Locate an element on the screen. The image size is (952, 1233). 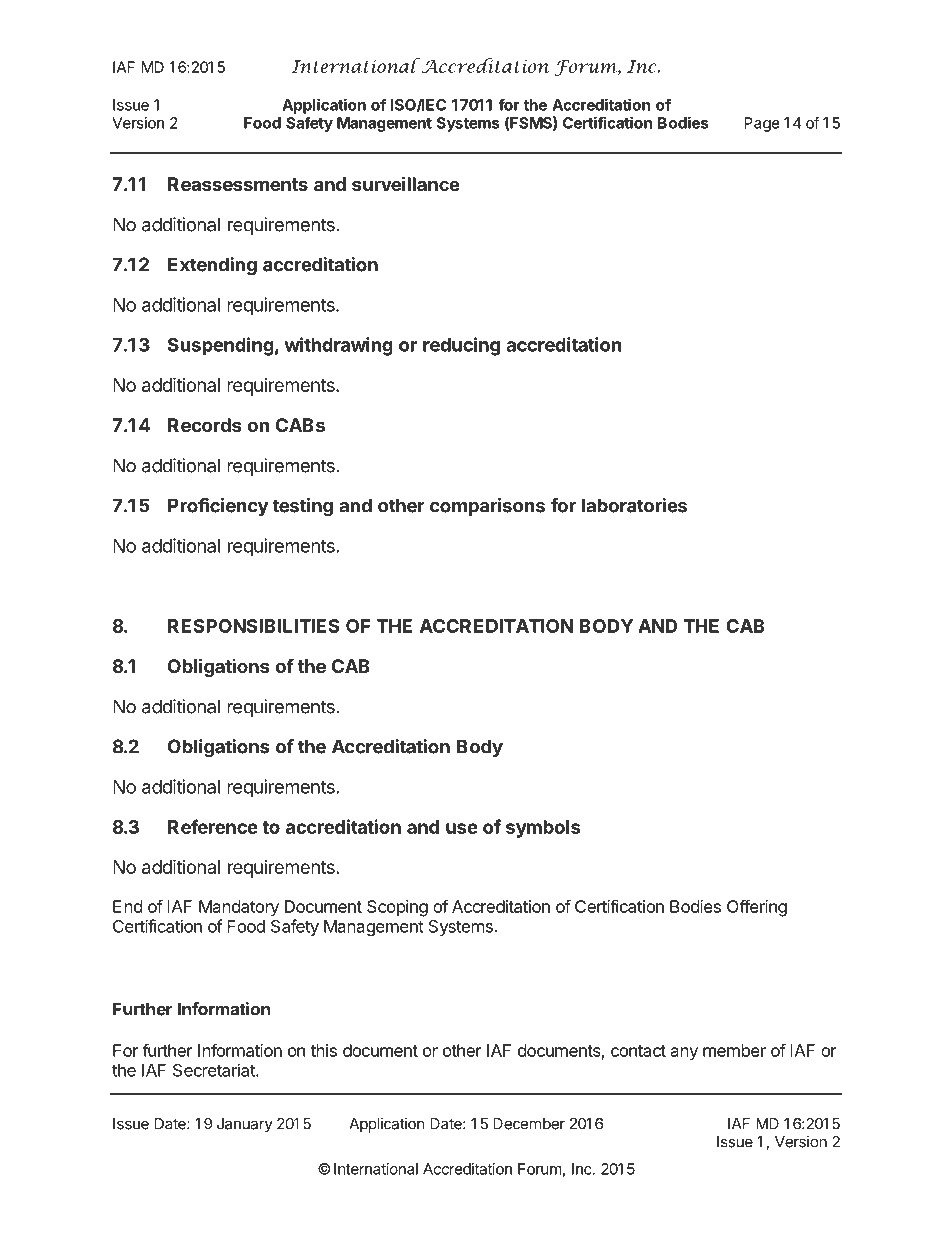
Suspending is located at coordinates (221, 346).
